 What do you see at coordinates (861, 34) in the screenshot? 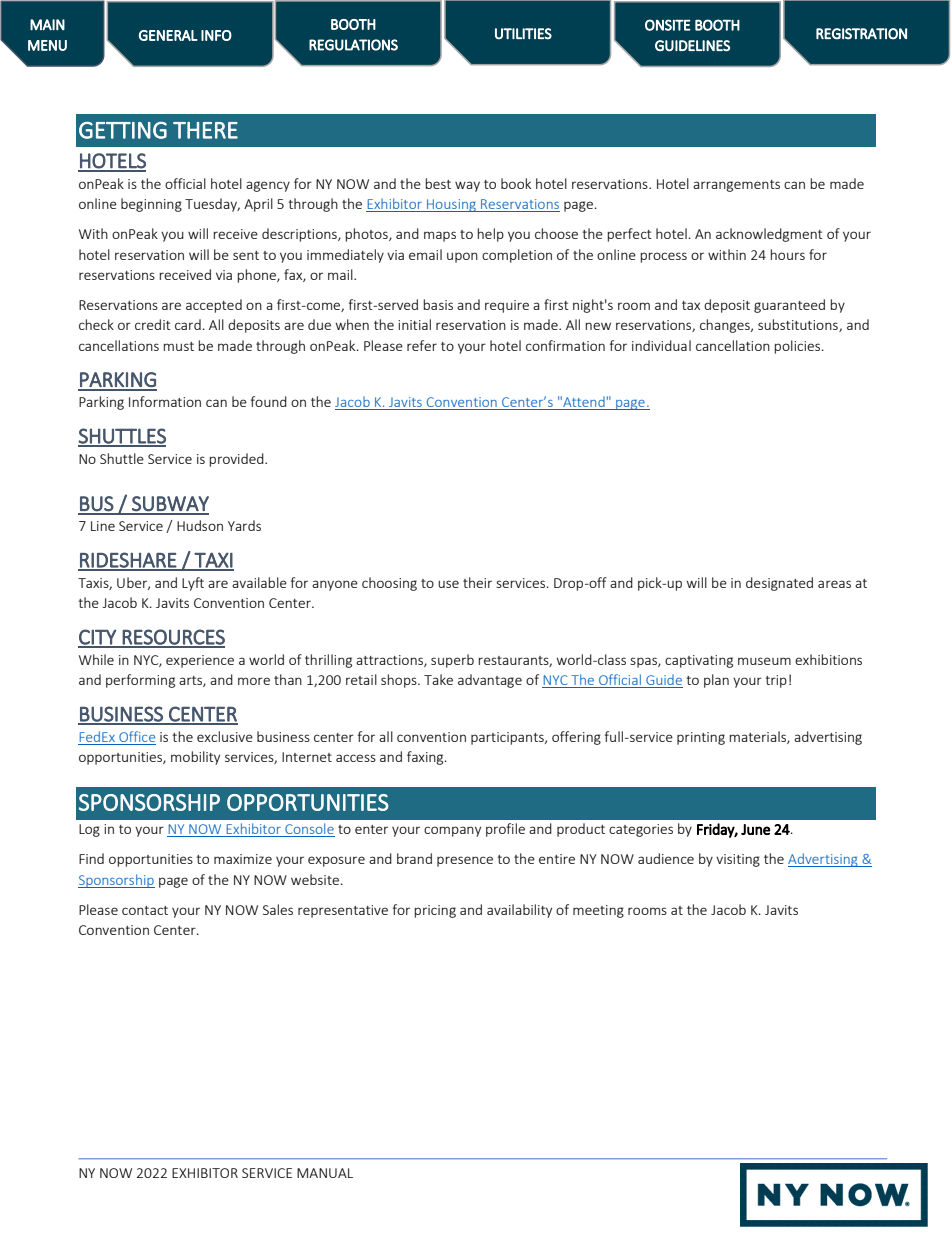
I see `REGISTRATION` at bounding box center [861, 34].
